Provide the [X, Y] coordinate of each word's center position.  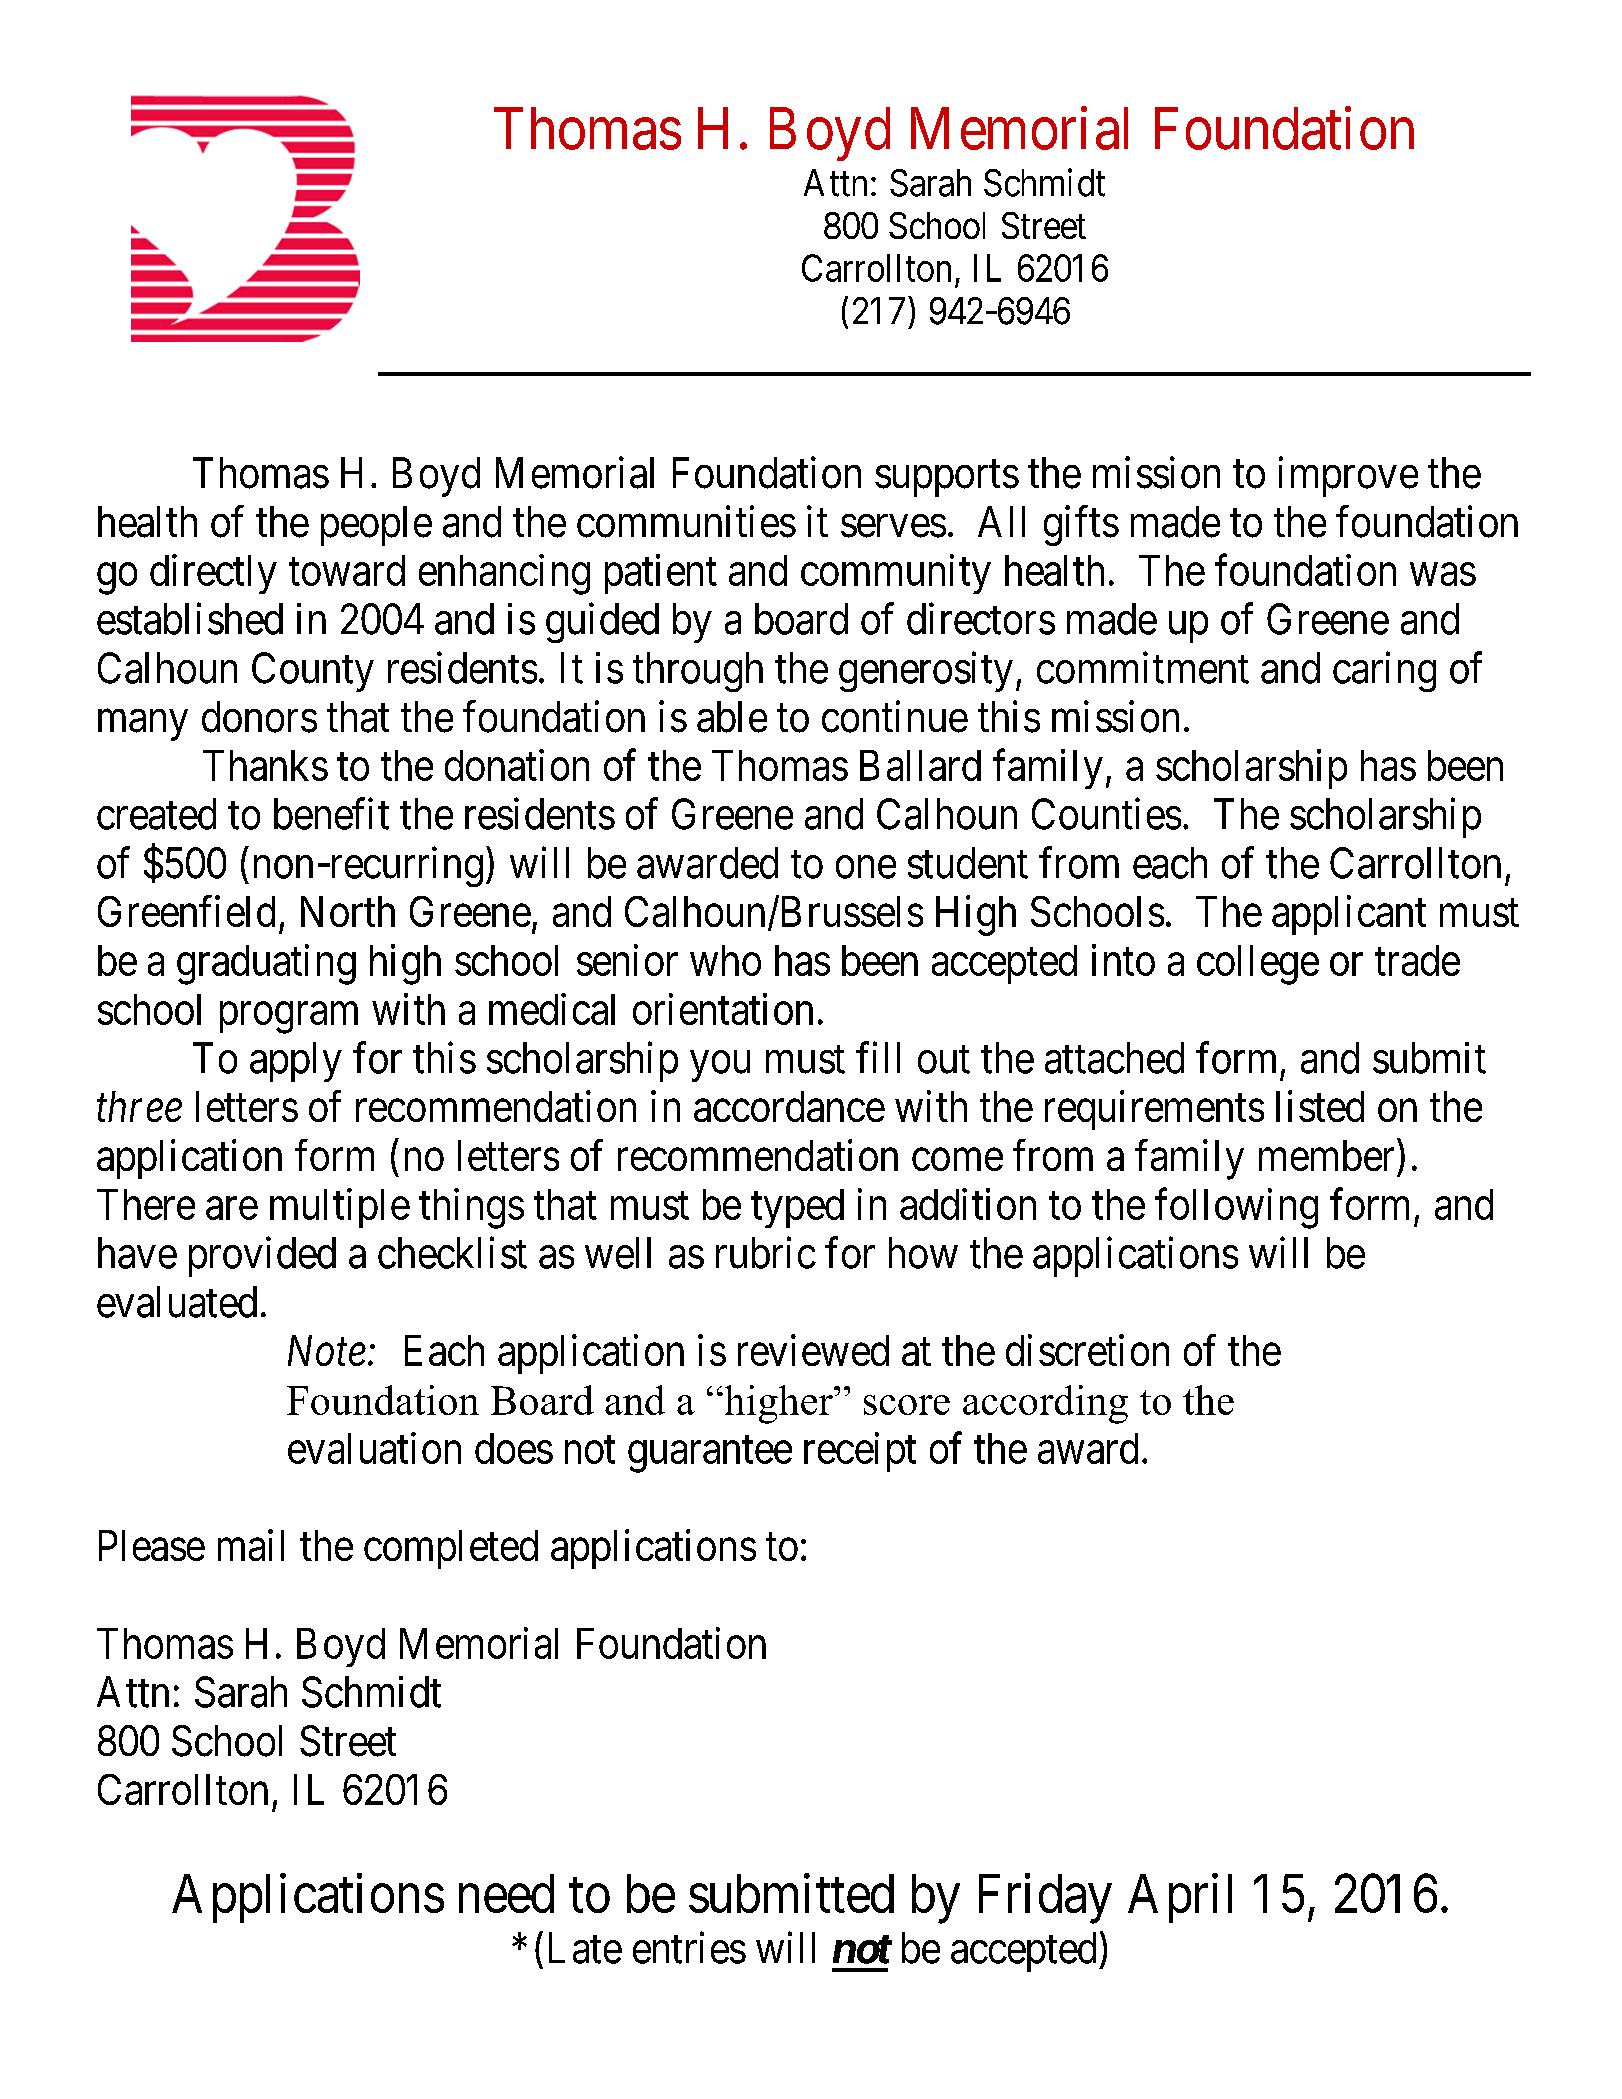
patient [661, 574]
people [376, 526]
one [866, 867]
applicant [1349, 915]
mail [251, 1545]
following [1236, 1208]
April [1180, 1898]
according [1045, 1404]
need [506, 1893]
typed [797, 1208]
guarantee [710, 1454]
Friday [1045, 1899]
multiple [340, 1208]
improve [1348, 477]
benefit [331, 814]
